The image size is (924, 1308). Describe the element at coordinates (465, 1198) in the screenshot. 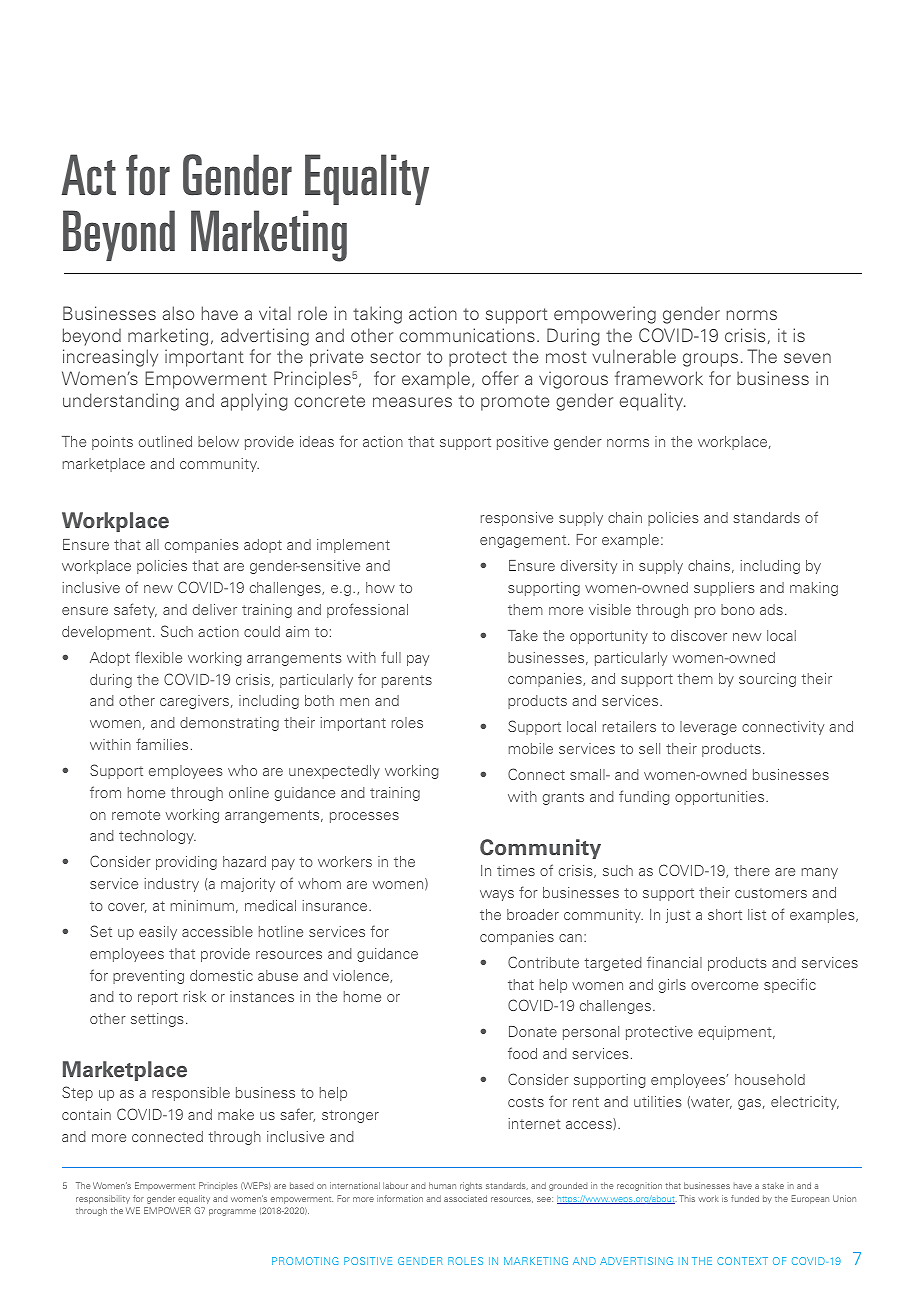

I see `associated` at that location.
